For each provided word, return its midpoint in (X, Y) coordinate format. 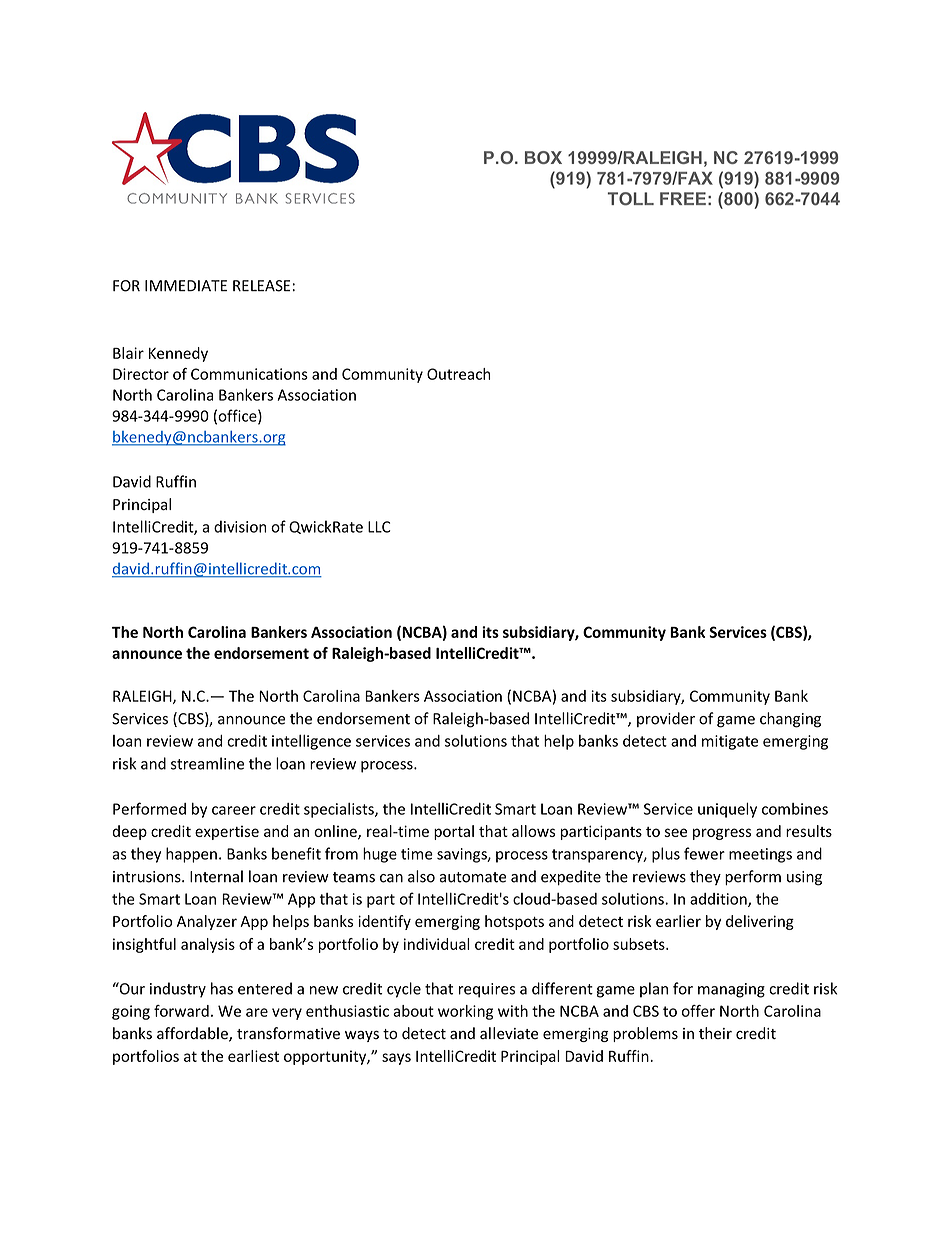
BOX (543, 157)
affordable (193, 1034)
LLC (379, 527)
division (240, 526)
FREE (683, 198)
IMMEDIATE (186, 285)
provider (666, 719)
